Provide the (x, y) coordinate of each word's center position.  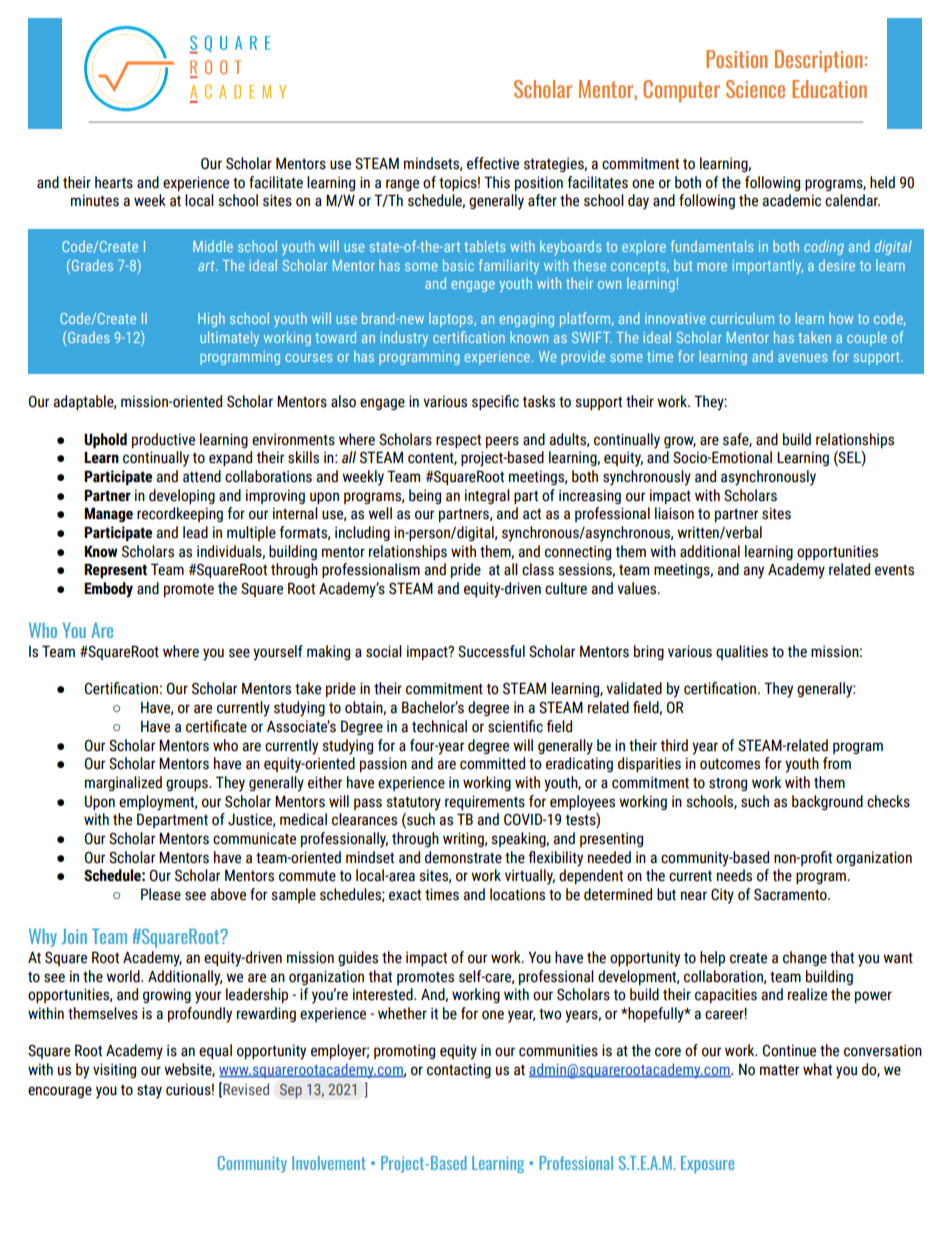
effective (493, 163)
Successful (491, 651)
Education (829, 89)
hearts (114, 182)
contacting (459, 1070)
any (753, 572)
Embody (108, 590)
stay (149, 1091)
